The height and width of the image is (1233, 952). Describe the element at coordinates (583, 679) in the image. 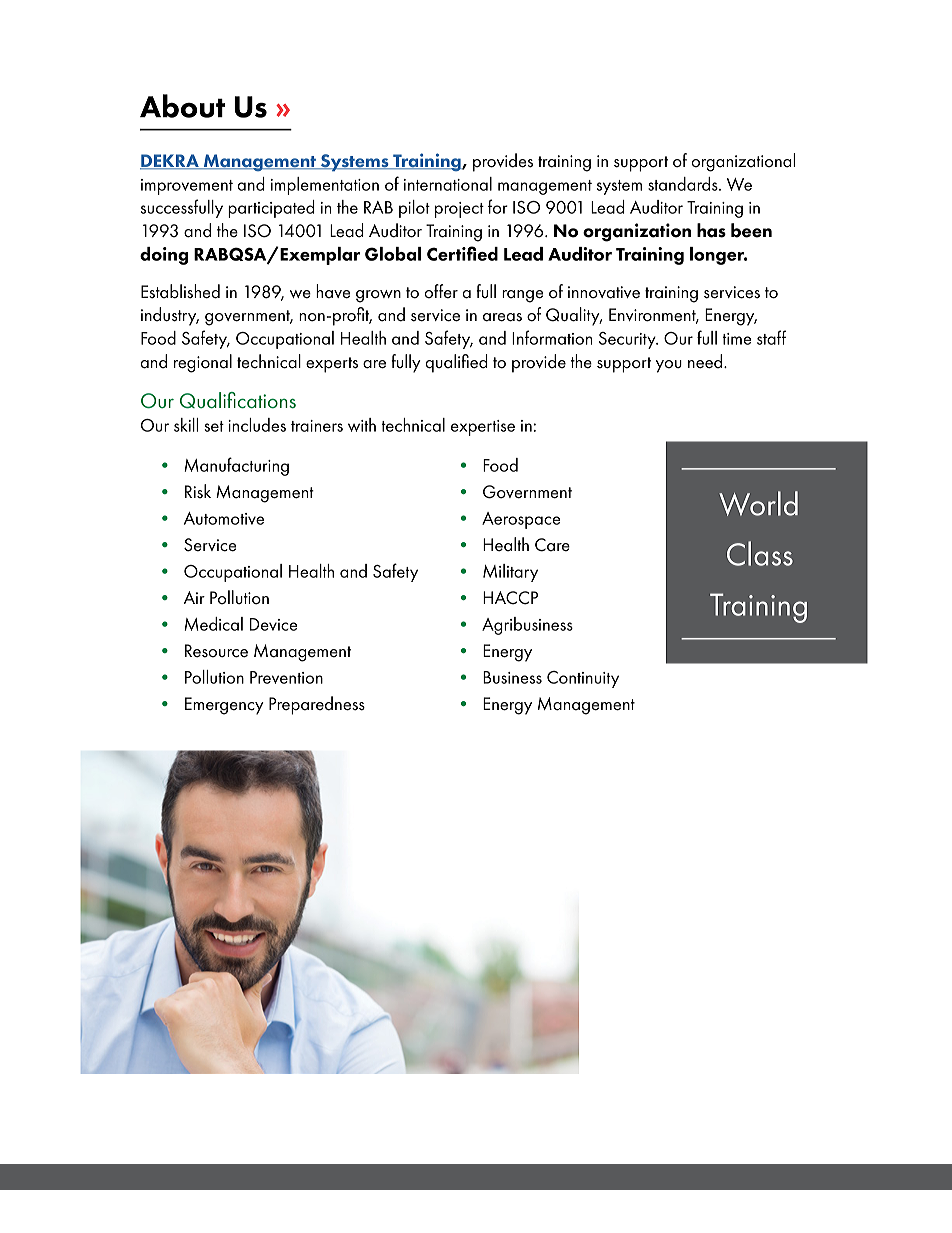

I see `Continuity` at that location.
